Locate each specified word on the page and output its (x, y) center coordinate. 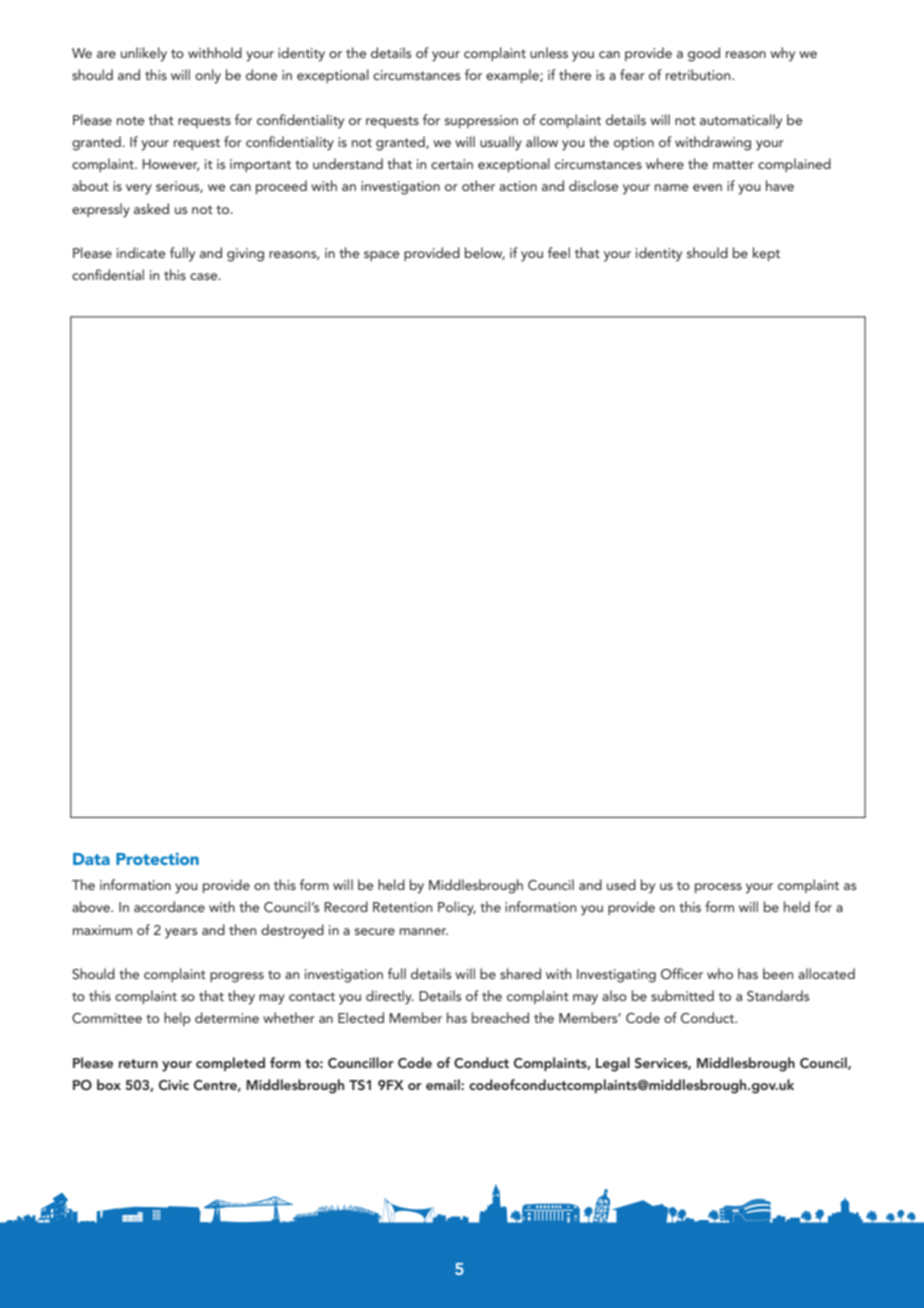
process (718, 888)
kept (766, 254)
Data (91, 859)
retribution (699, 74)
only (208, 76)
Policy (457, 908)
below (485, 253)
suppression (481, 121)
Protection (157, 858)
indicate (141, 252)
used (621, 884)
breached (500, 1017)
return (138, 1063)
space (381, 256)
